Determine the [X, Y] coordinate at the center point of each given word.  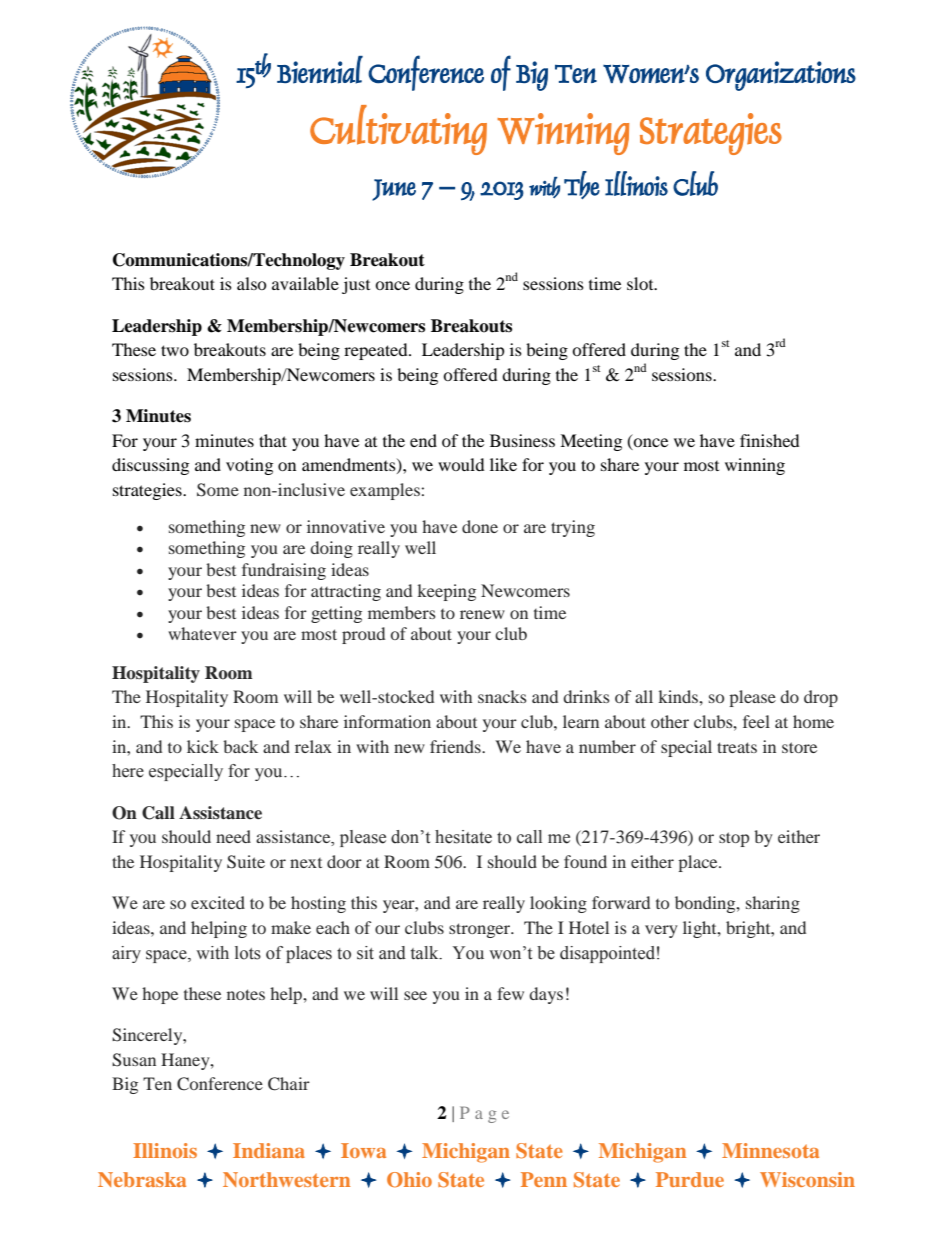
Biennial [320, 70]
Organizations [781, 76]
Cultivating [398, 130]
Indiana [269, 1150]
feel [756, 721]
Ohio [409, 1180]
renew [482, 614]
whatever [202, 633]
